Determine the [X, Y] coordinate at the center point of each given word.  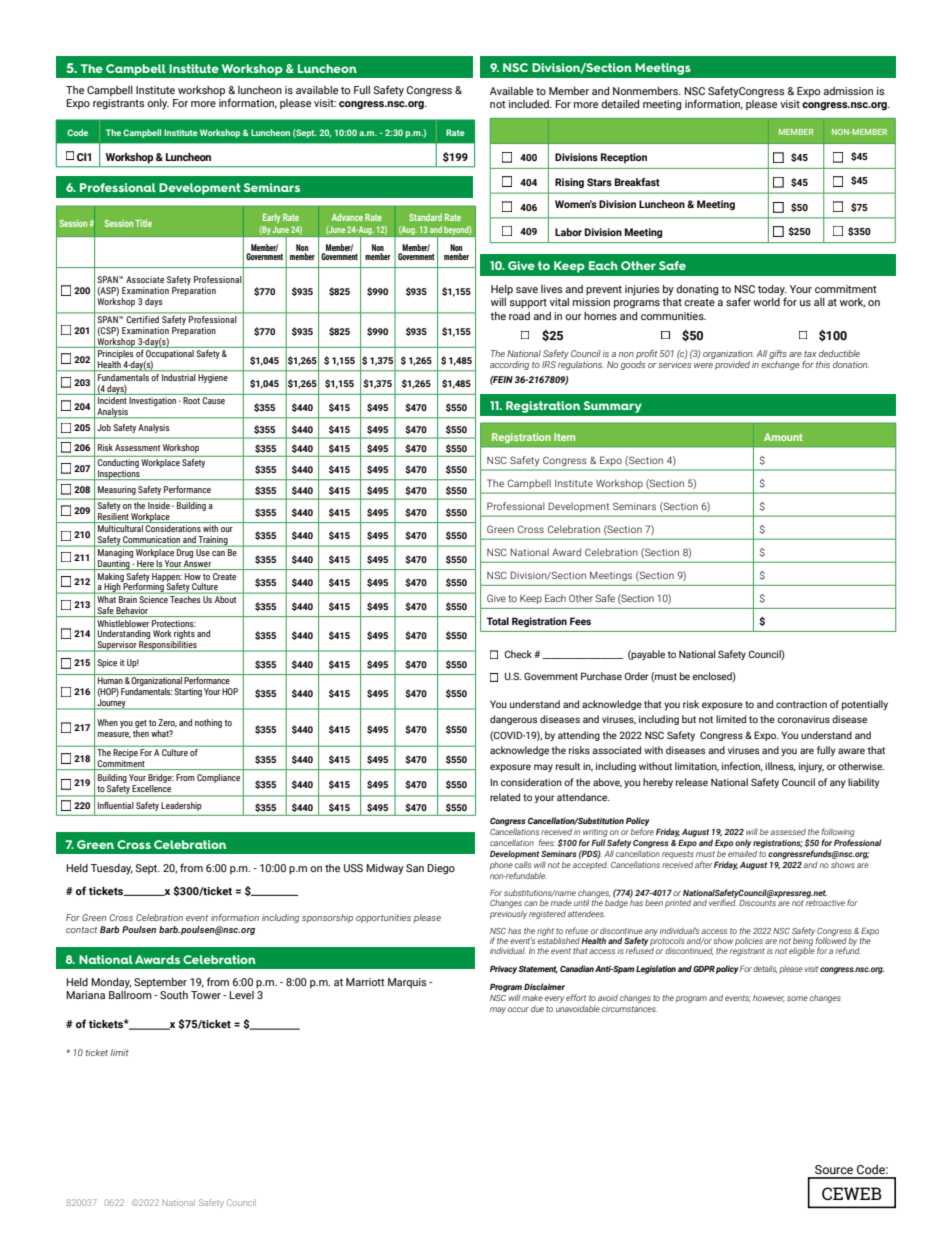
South [174, 995]
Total [497, 621]
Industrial [179, 376]
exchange [780, 365]
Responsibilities [168, 646]
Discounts [757, 903]
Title [143, 223]
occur [518, 1009]
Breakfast [637, 182]
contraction [801, 704]
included [530, 104]
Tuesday [112, 869]
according [509, 365]
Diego [441, 869]
